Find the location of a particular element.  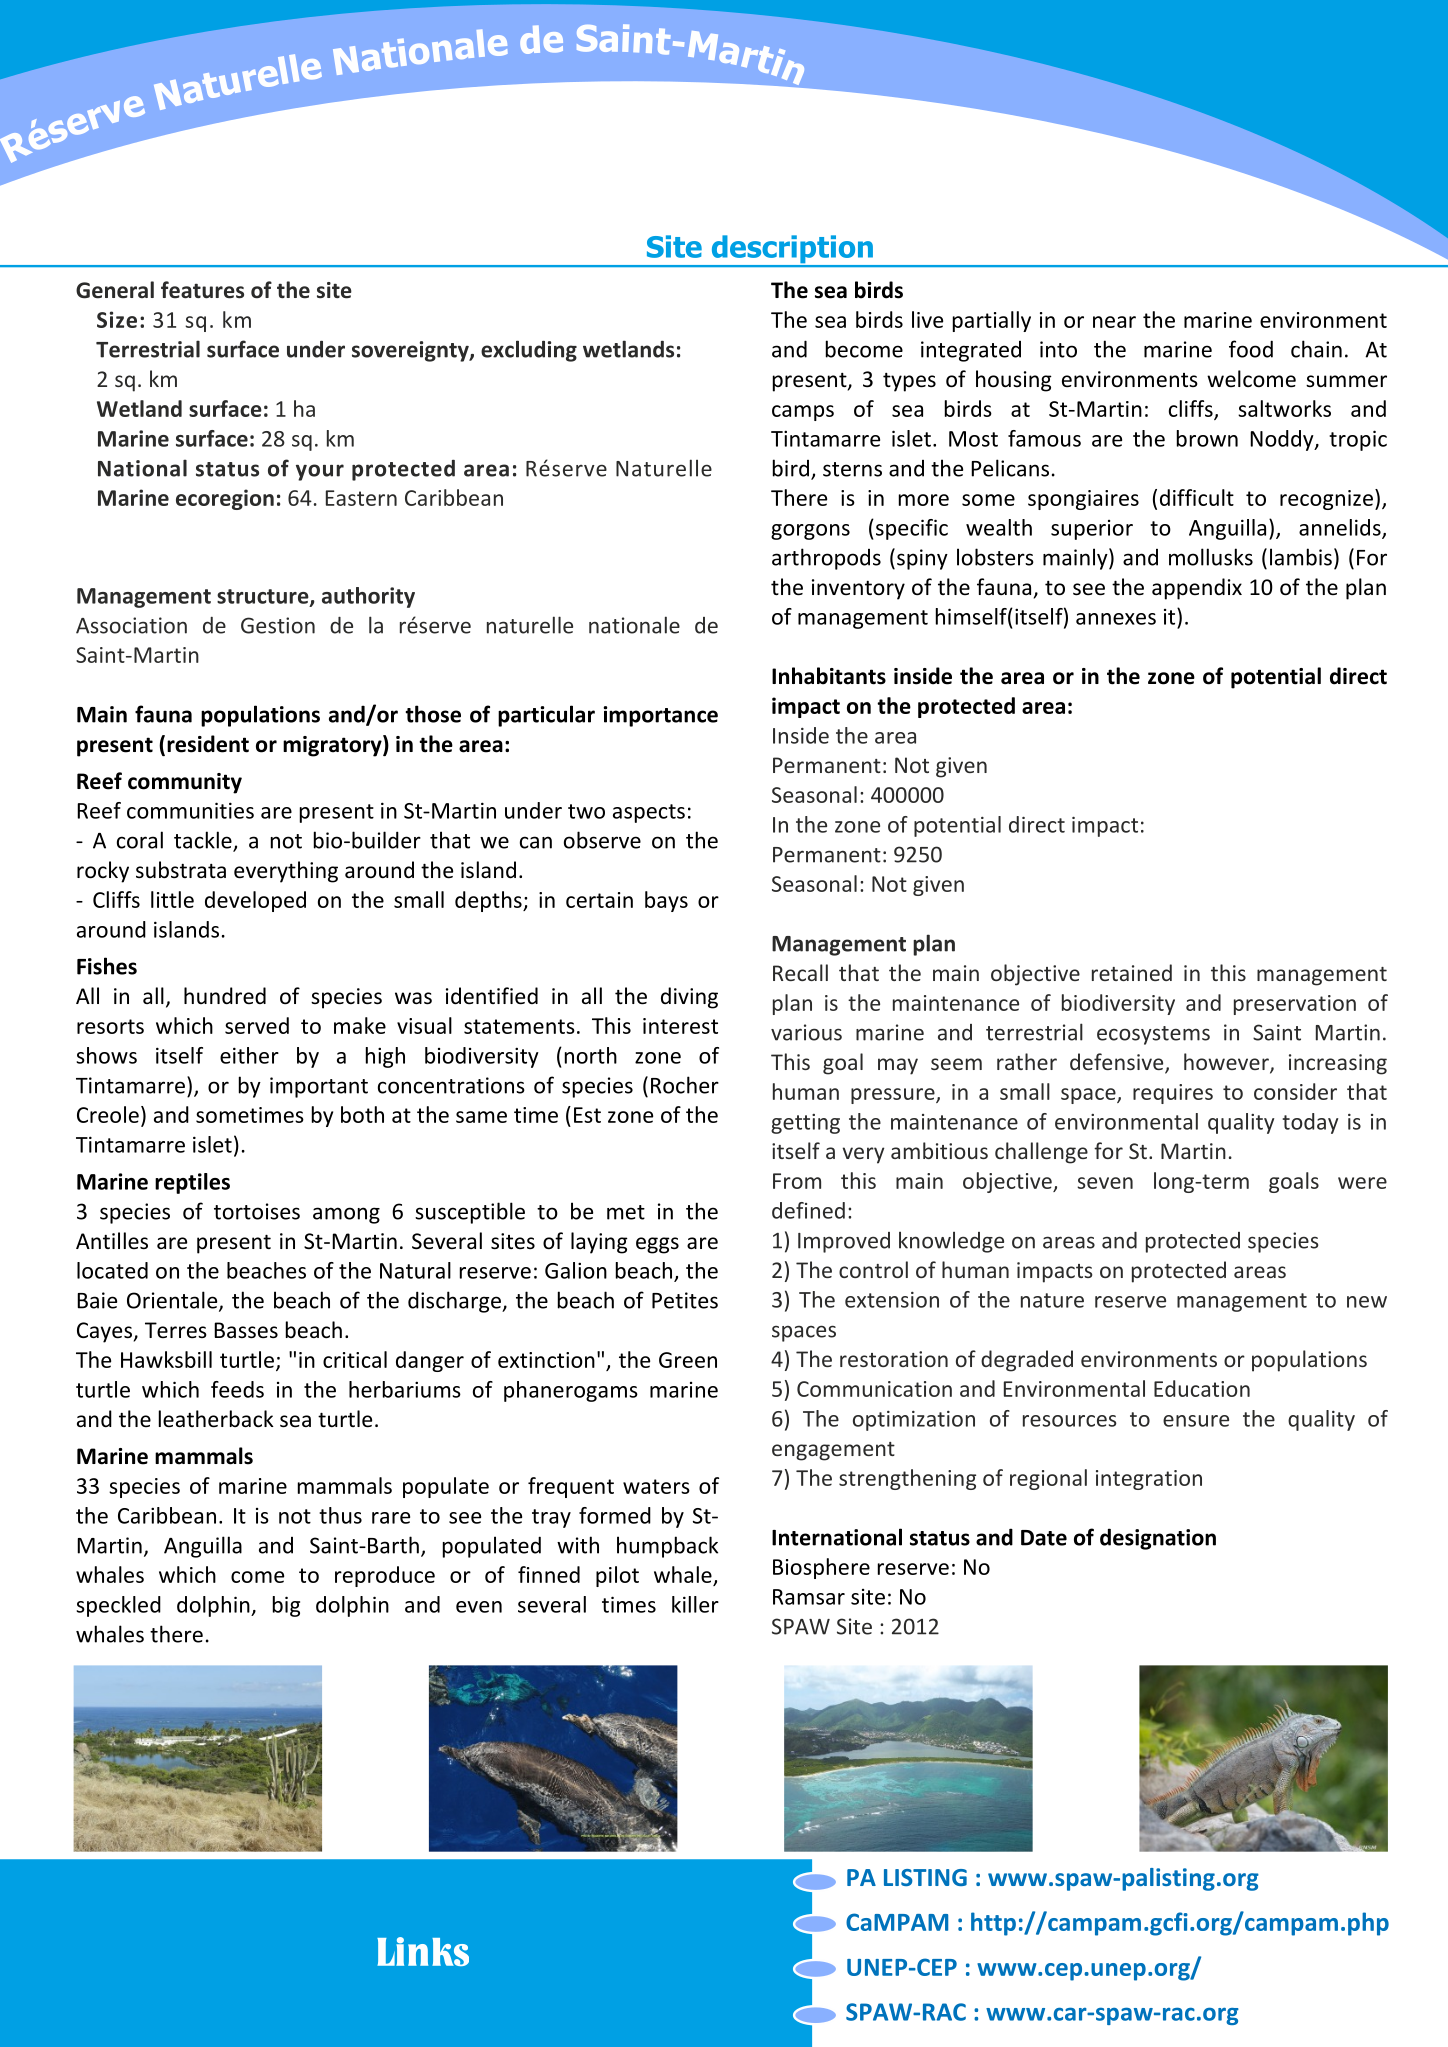

Links is located at coordinates (423, 1951).
